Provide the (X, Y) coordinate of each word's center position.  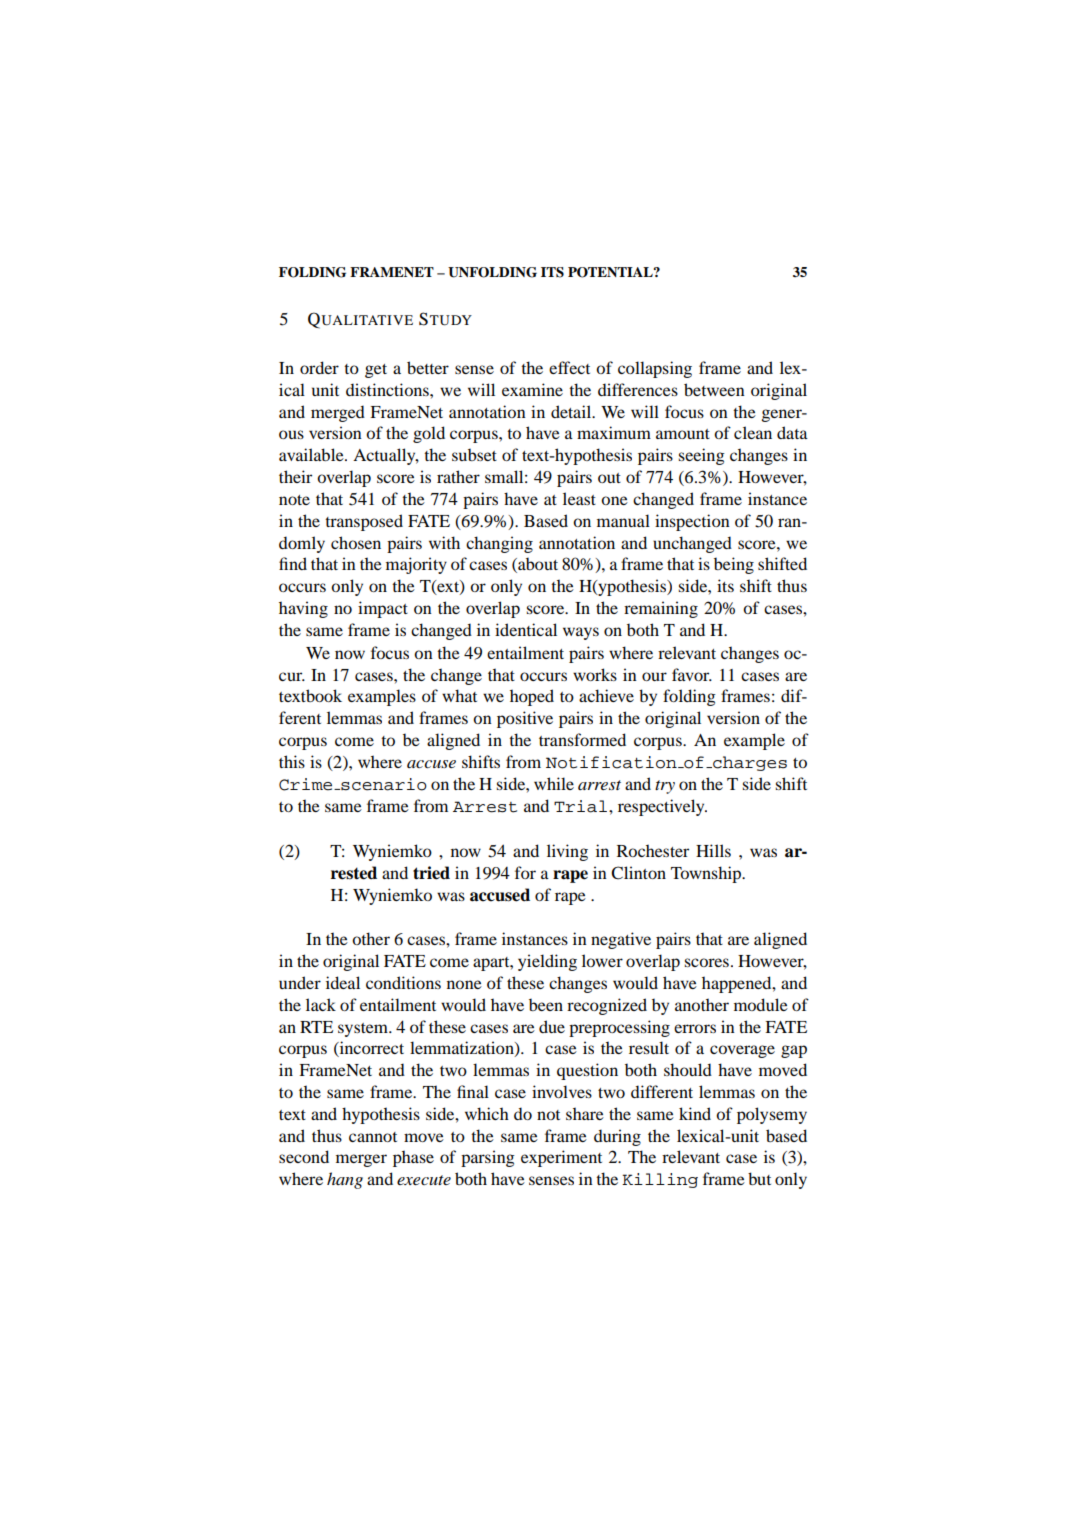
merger (361, 1160)
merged (338, 413)
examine (532, 389)
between (714, 389)
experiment (561, 1158)
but (759, 1178)
